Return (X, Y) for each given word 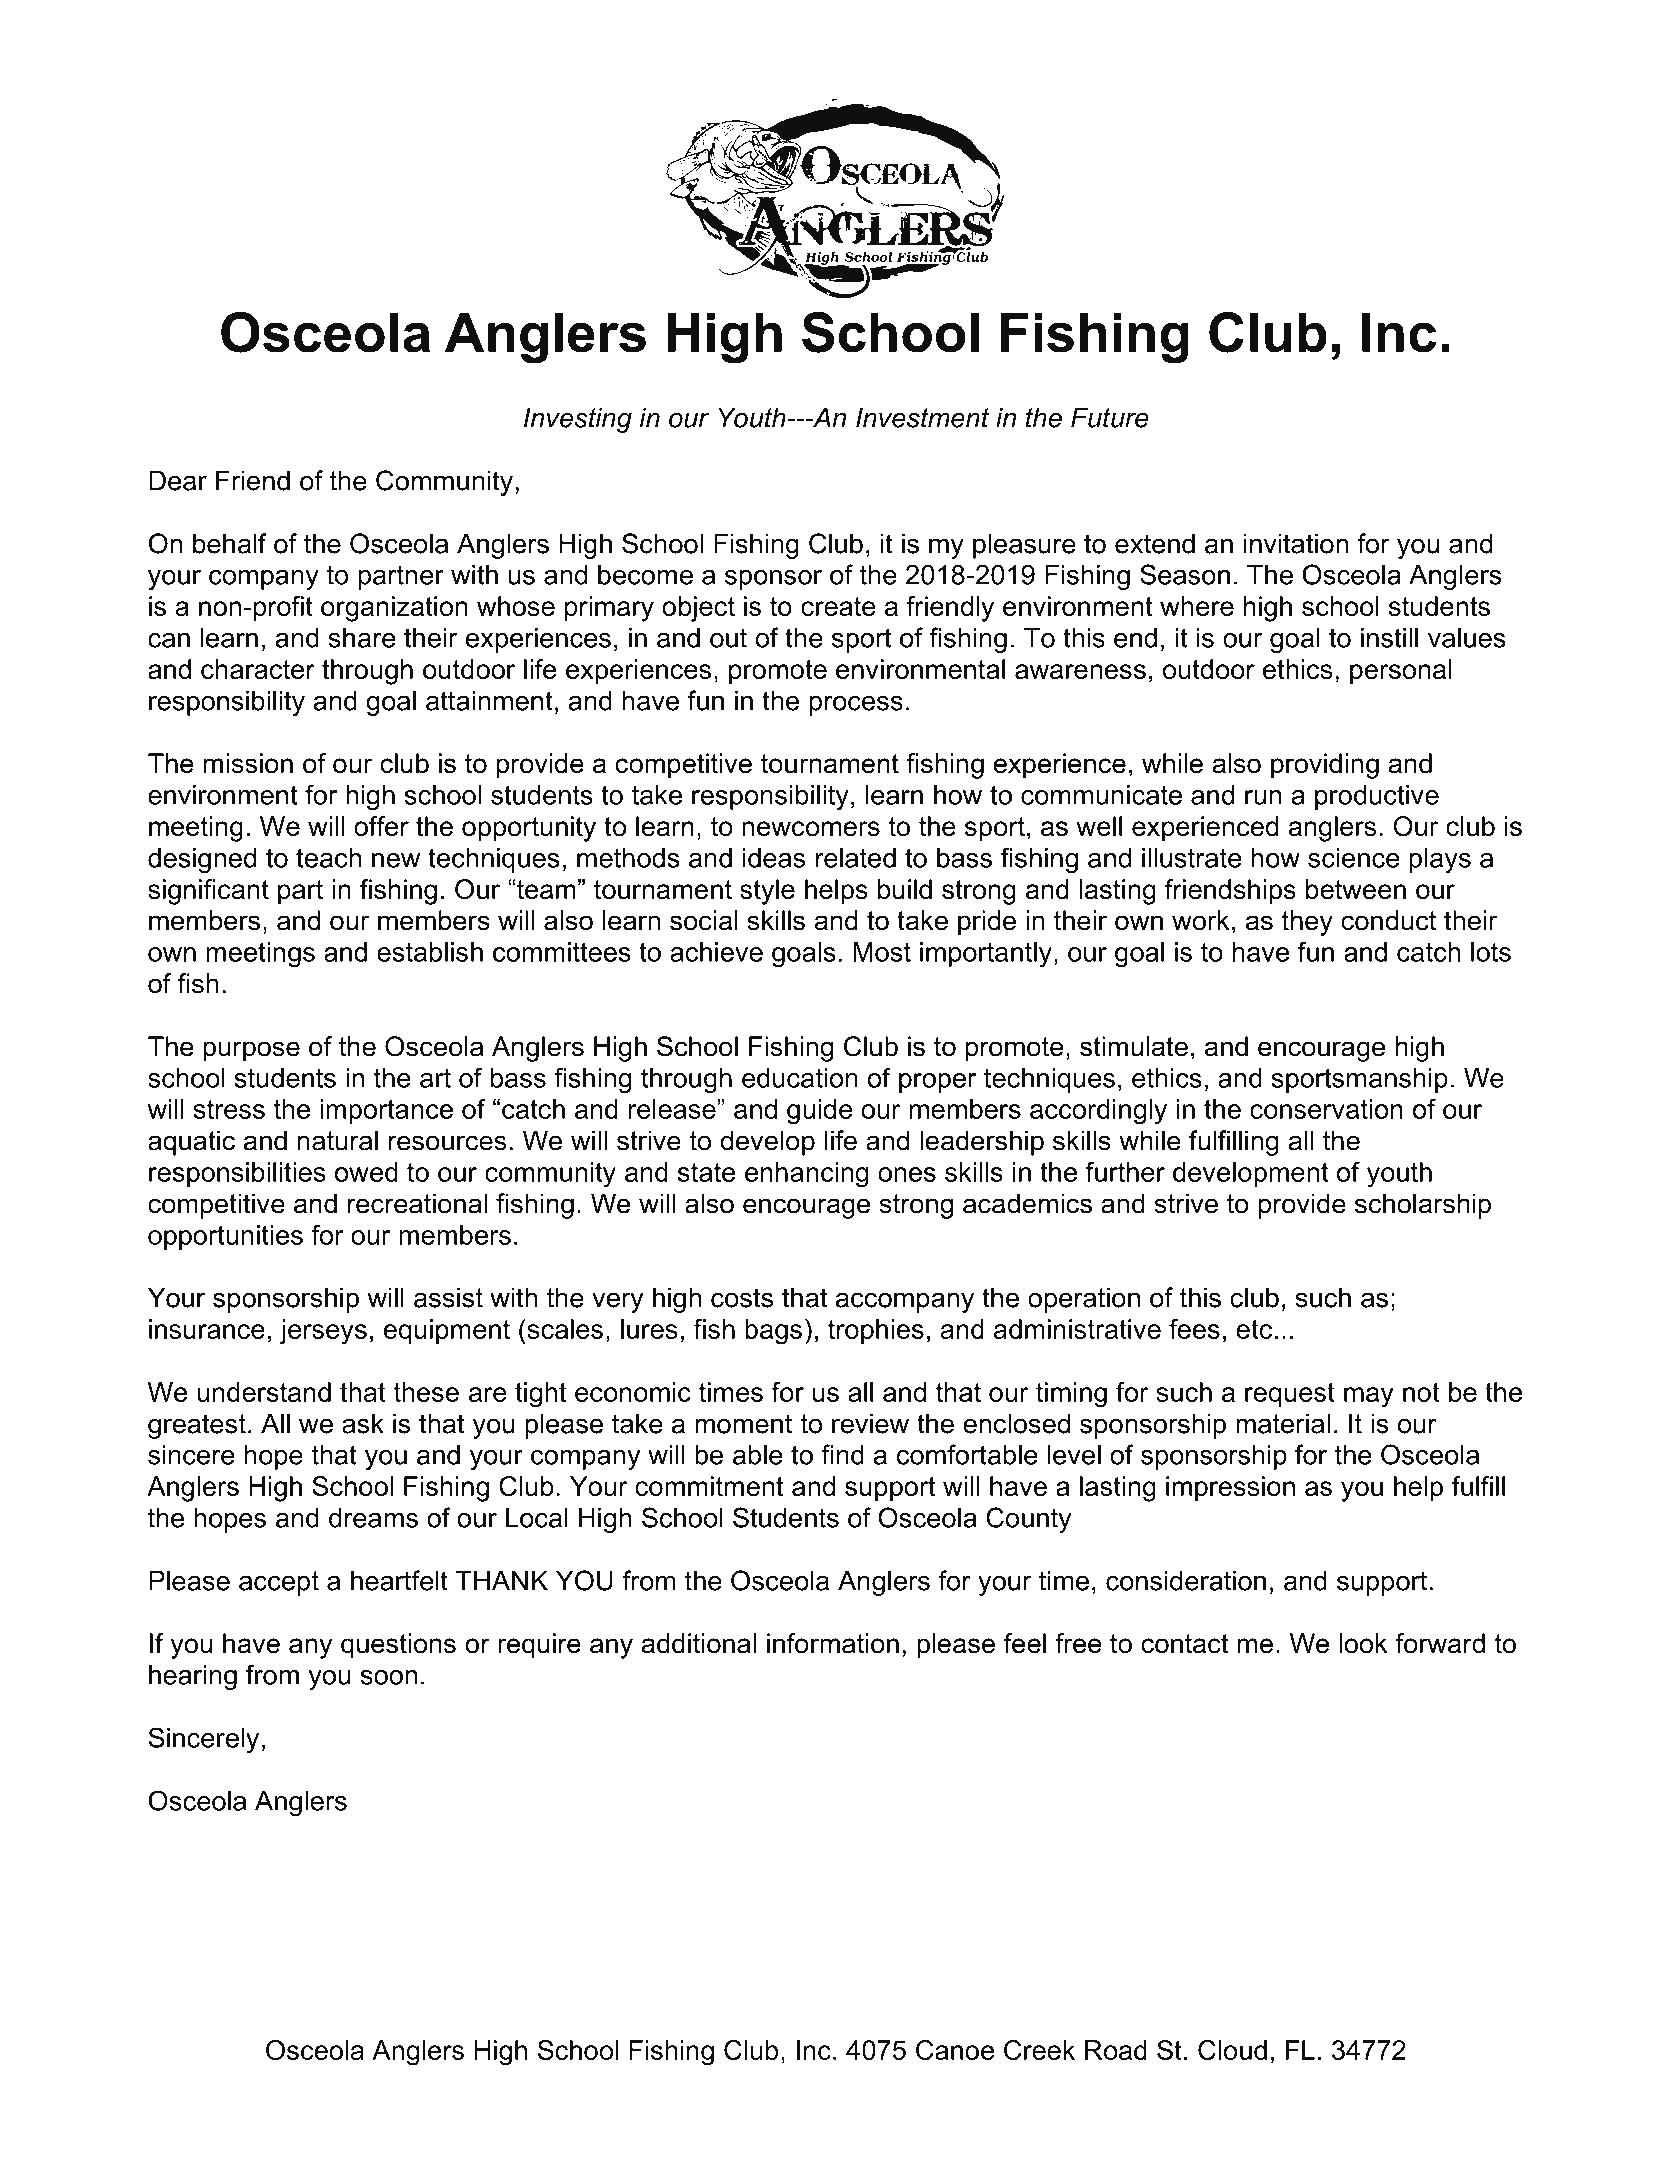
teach (328, 858)
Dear (178, 480)
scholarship (1423, 1206)
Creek (1039, 2050)
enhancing (806, 1175)
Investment (922, 417)
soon (389, 1677)
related (856, 858)
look (1363, 1643)
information (833, 1643)
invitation (1295, 543)
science (1354, 858)
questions (398, 1646)
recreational (417, 1203)
